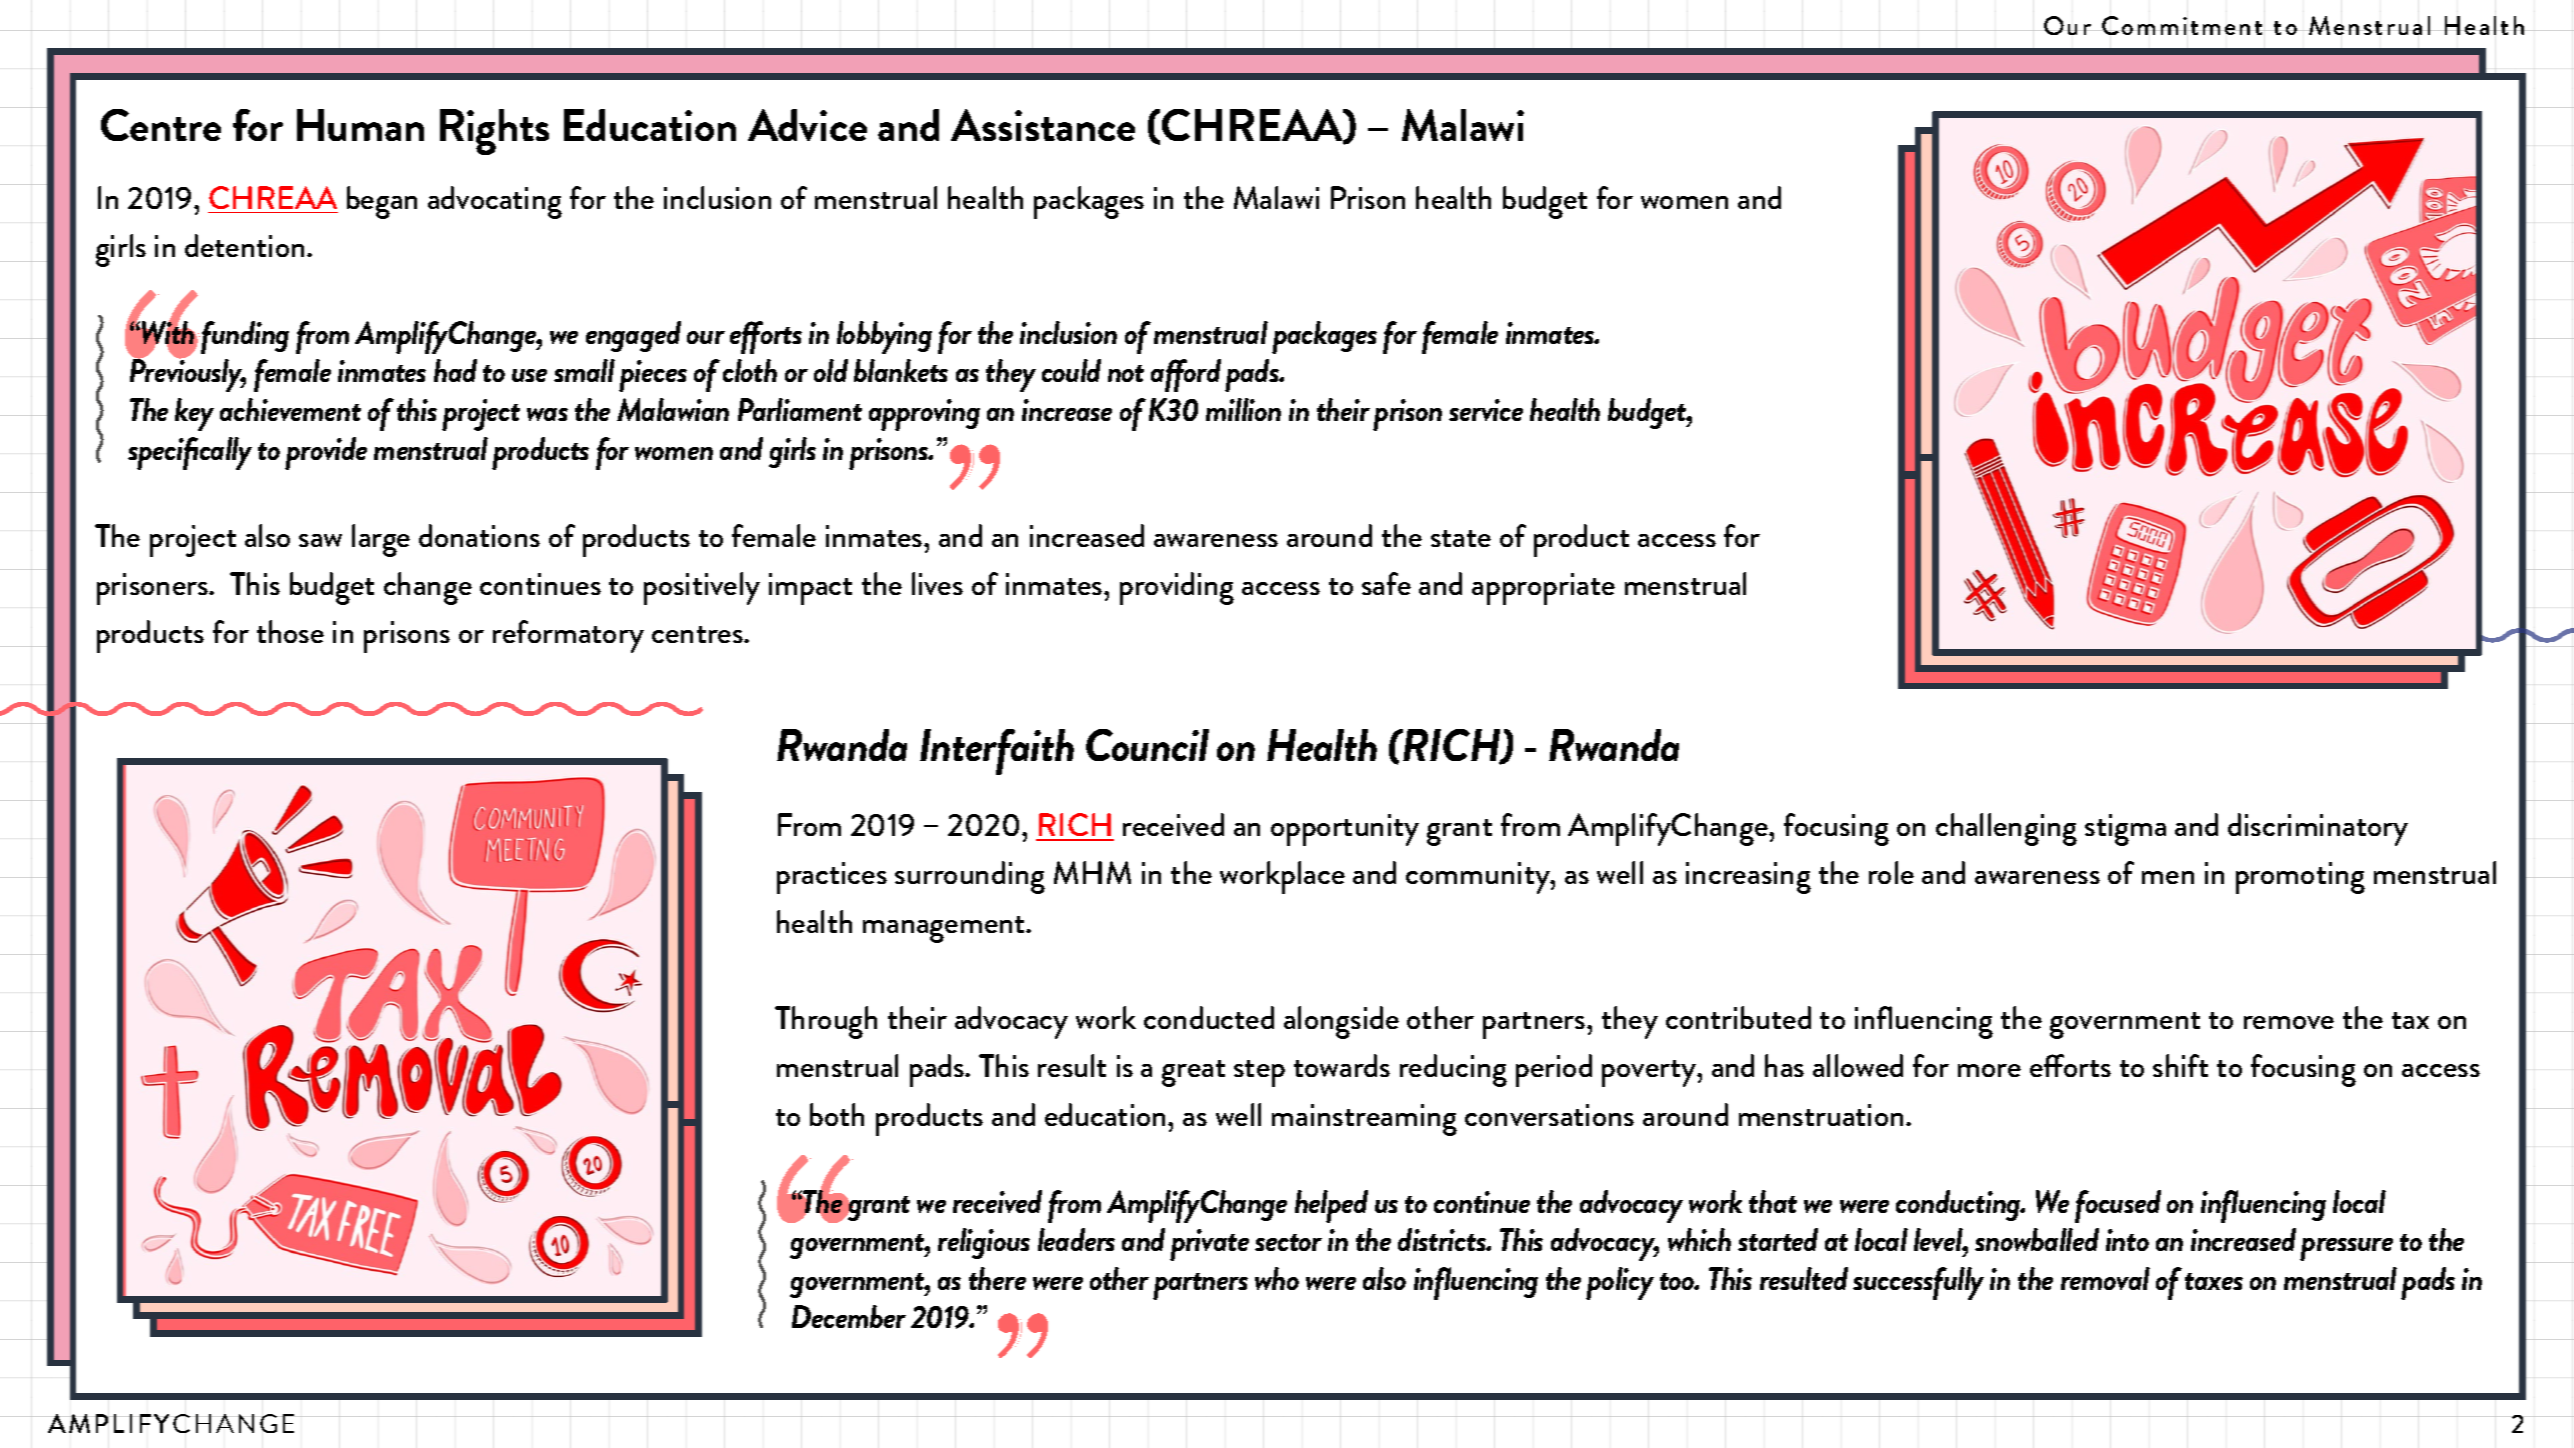 The width and height of the screenshot is (2574, 1448). What do you see at coordinates (455, 370) in the screenshot?
I see `had` at bounding box center [455, 370].
